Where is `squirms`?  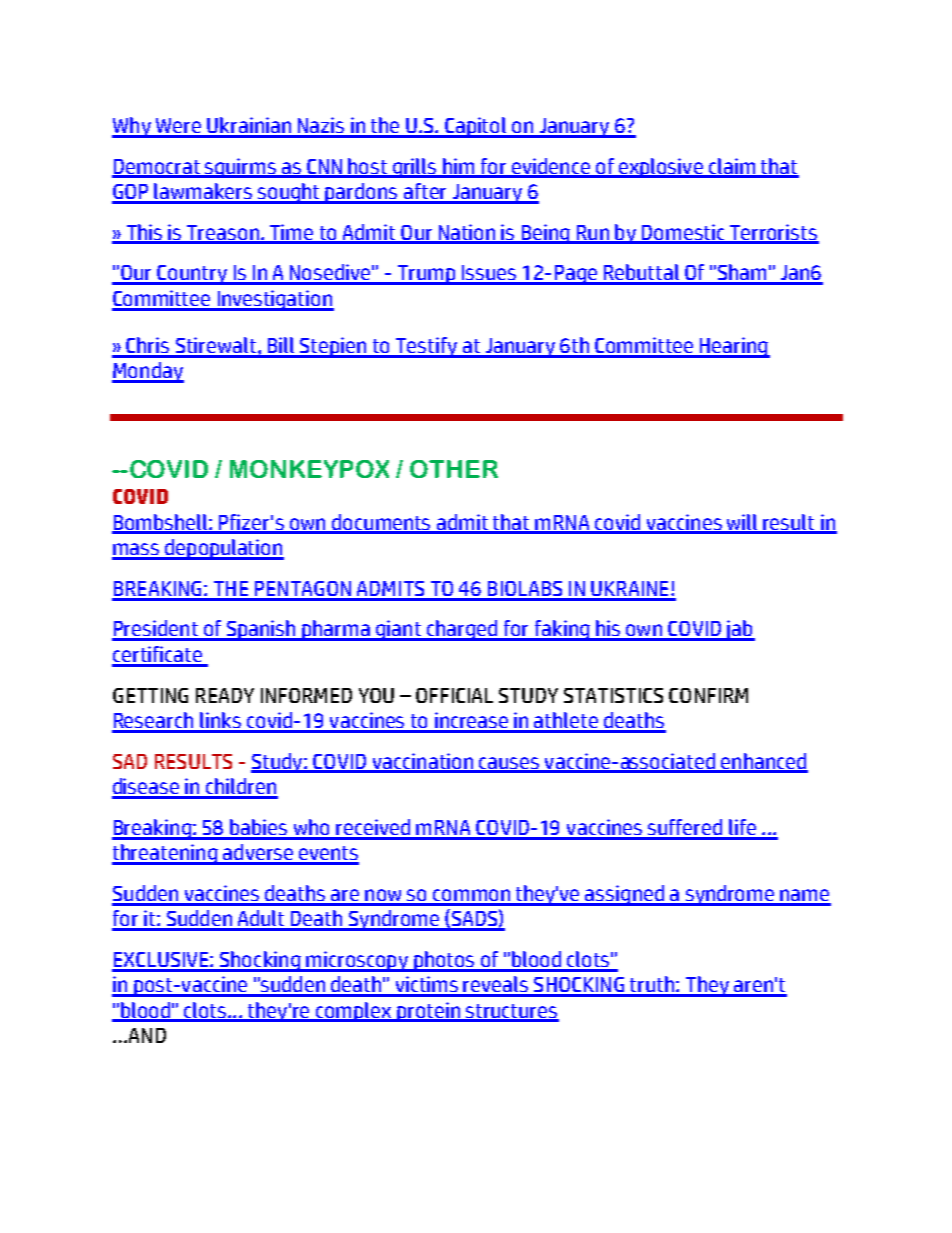 squirms is located at coordinates (241, 168).
